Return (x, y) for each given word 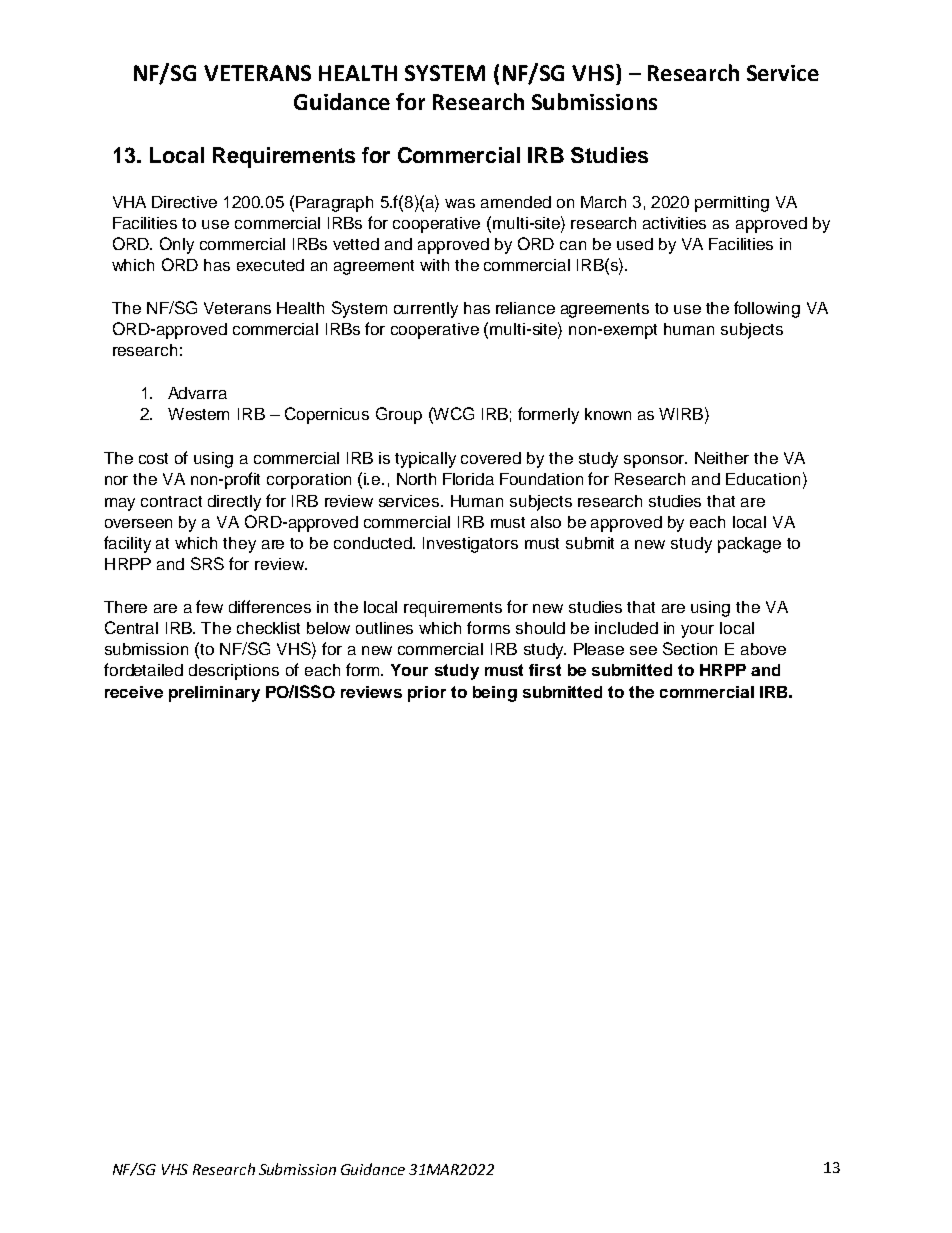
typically (425, 460)
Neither (722, 458)
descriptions (234, 672)
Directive (184, 202)
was (460, 203)
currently (426, 310)
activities (674, 223)
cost (153, 458)
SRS (207, 563)
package (749, 545)
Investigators (470, 545)
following (767, 309)
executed (270, 265)
